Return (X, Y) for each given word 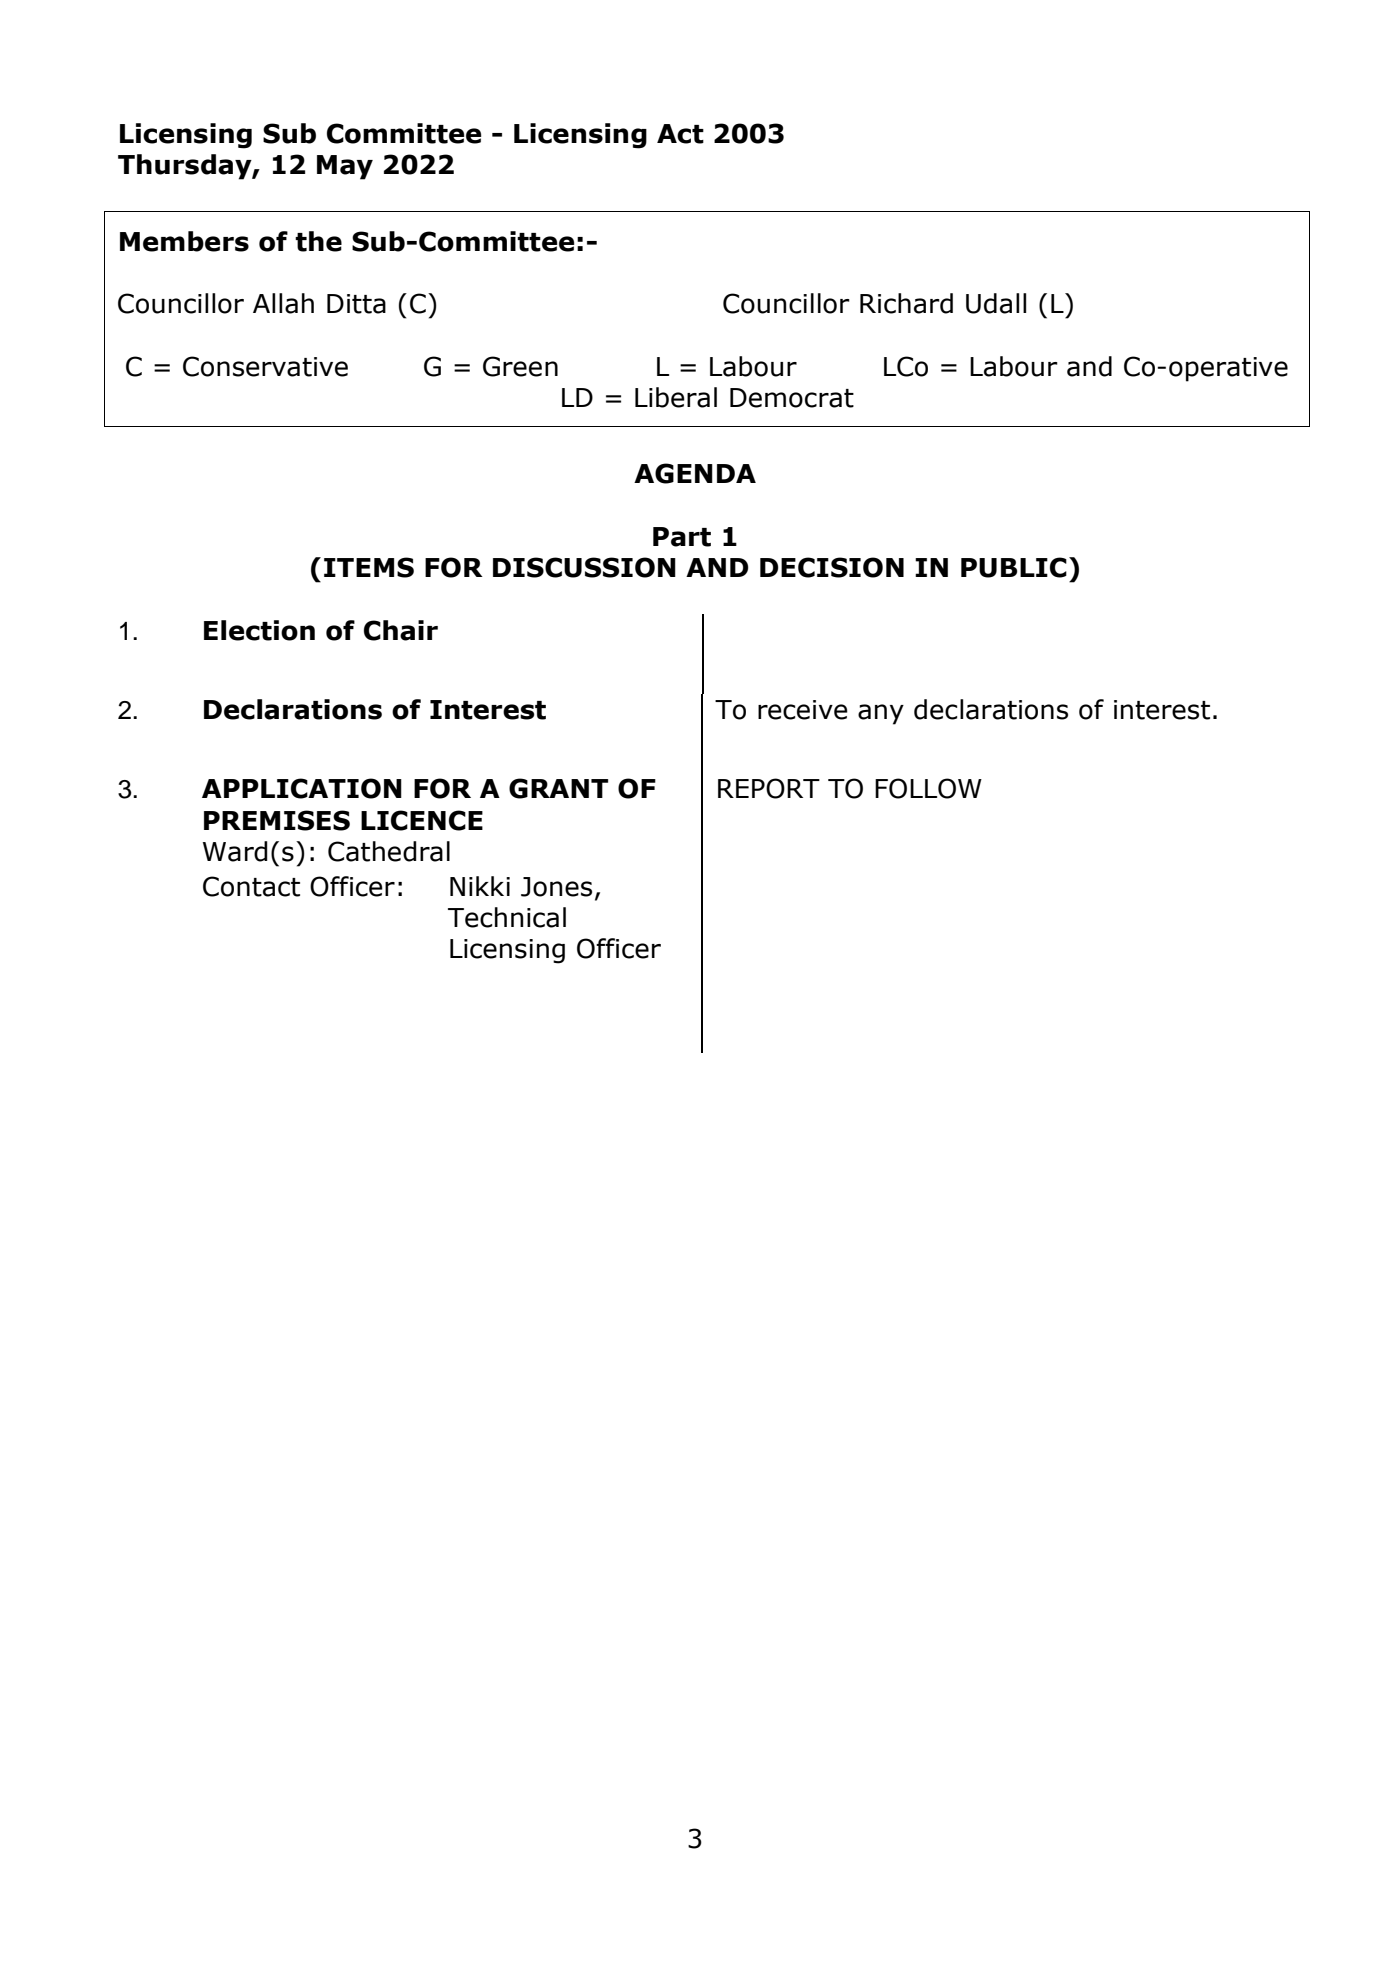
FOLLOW (928, 788)
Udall (996, 303)
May (345, 167)
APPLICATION (302, 788)
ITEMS (369, 567)
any (881, 714)
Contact (251, 886)
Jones (556, 887)
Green (520, 366)
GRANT (558, 788)
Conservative (265, 366)
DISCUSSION (584, 567)
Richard (906, 303)
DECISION (832, 567)
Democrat (792, 398)
